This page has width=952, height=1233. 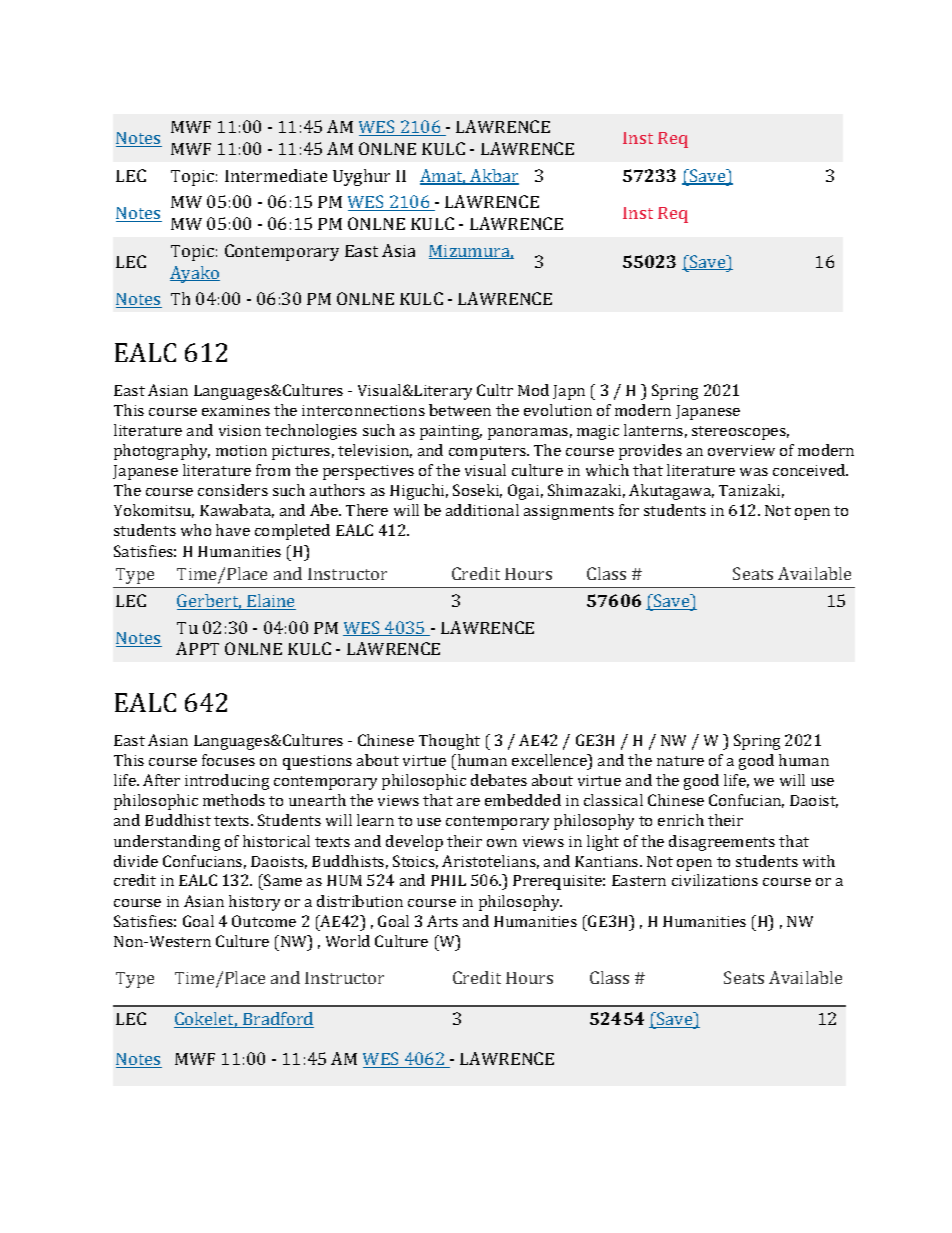 What do you see at coordinates (468, 802) in the page?
I see `are` at bounding box center [468, 802].
